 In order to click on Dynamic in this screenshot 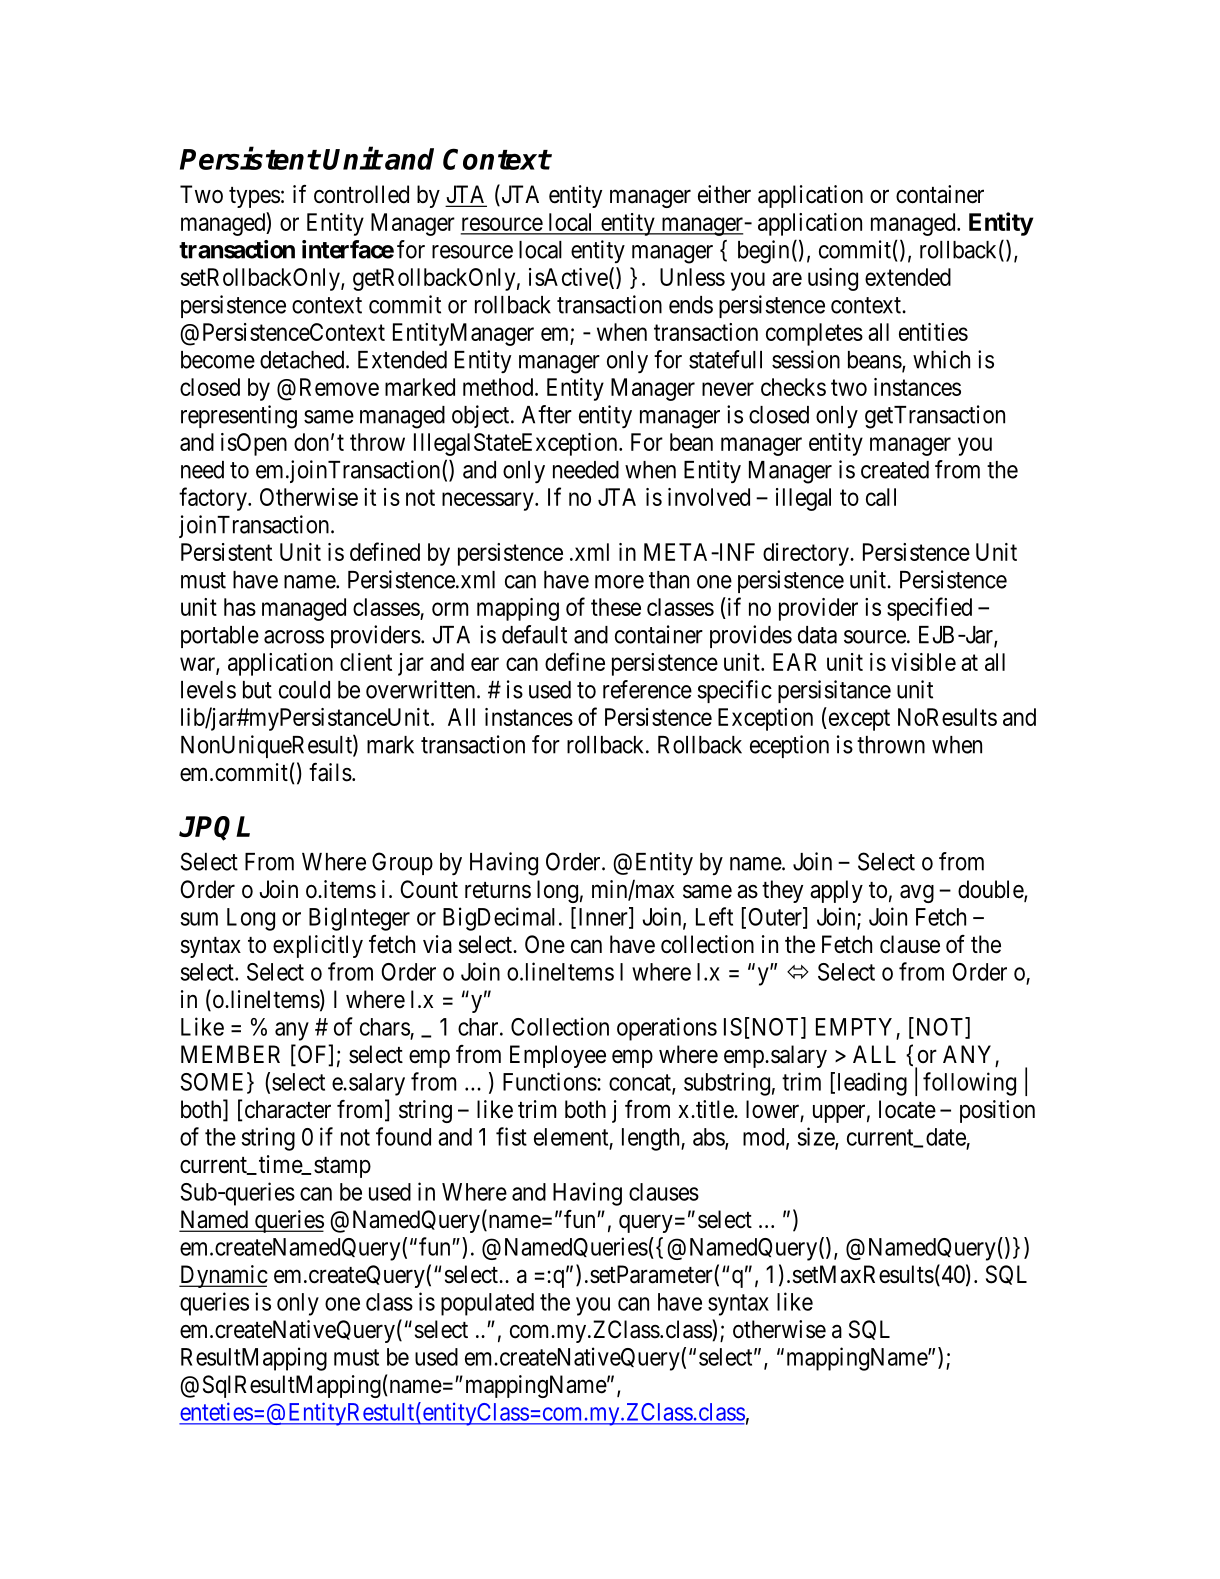, I will do `click(223, 1276)`.
